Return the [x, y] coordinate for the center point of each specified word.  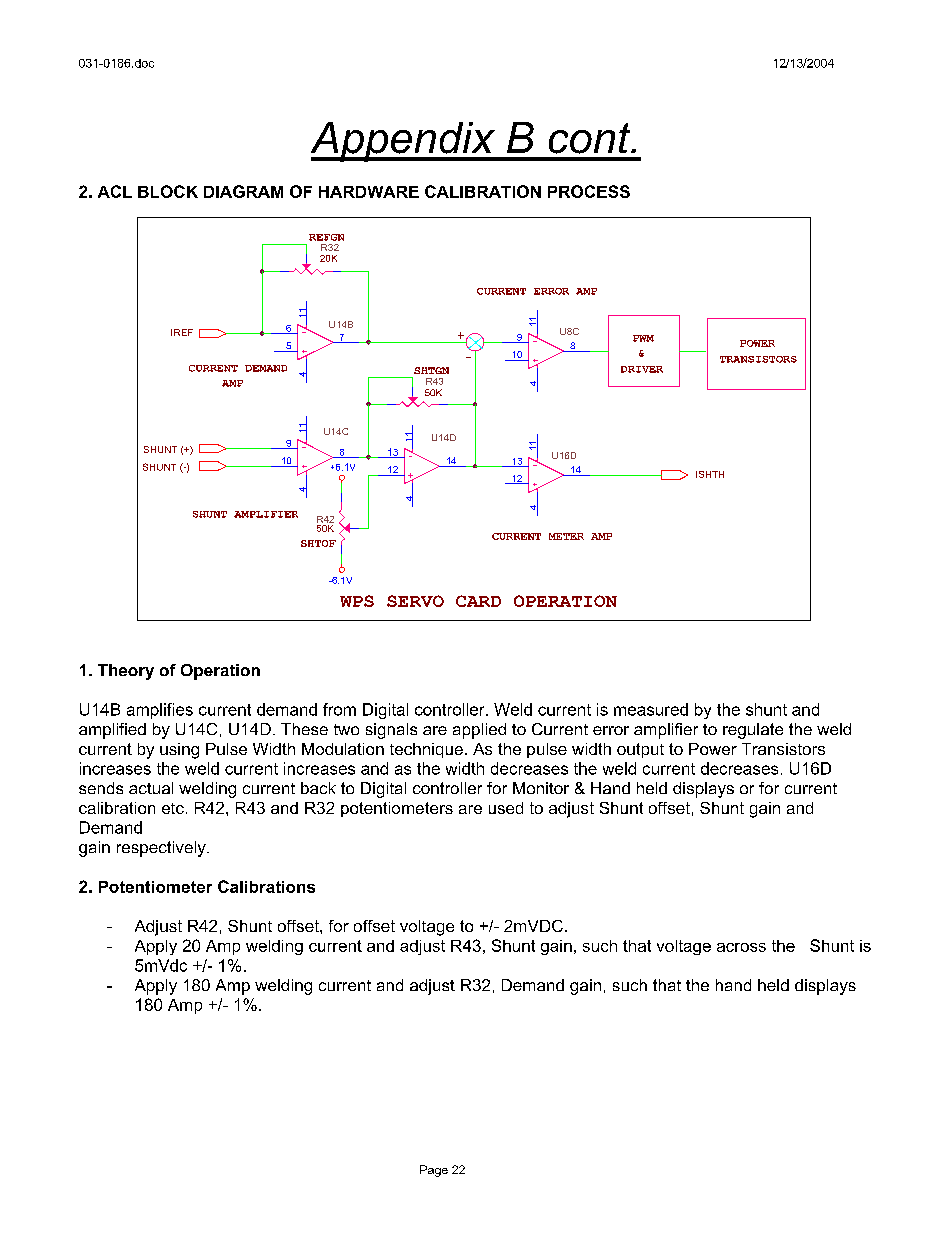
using [179, 751]
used [506, 808]
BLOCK [168, 191]
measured [651, 709]
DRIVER [642, 369]
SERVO [415, 601]
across [741, 947]
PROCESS [589, 191]
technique [426, 750]
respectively [162, 849]
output [640, 750]
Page [434, 1171]
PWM [643, 338]
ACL [115, 191]
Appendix [404, 142]
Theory [126, 672]
